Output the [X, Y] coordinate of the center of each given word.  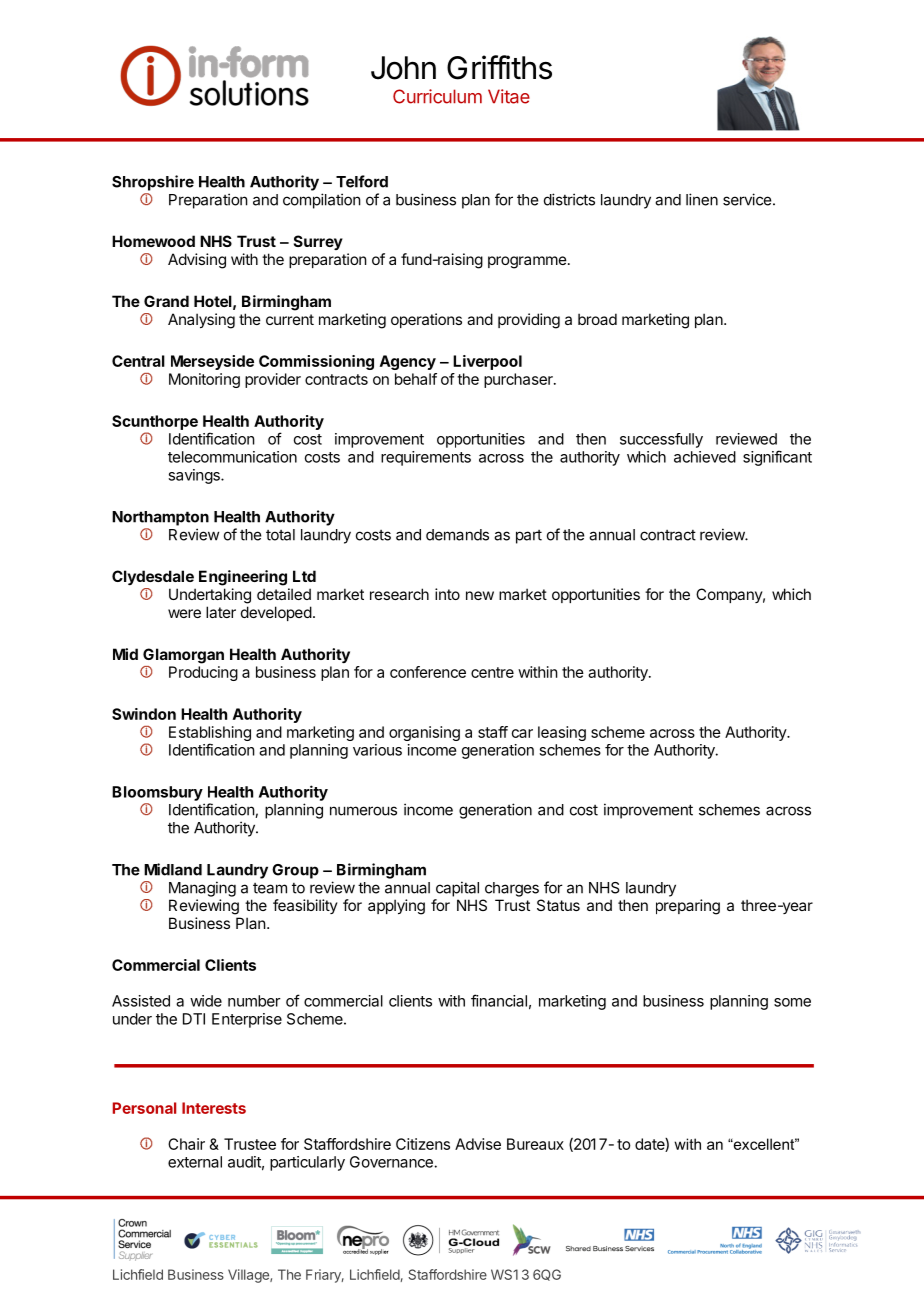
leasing [562, 733]
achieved [705, 457]
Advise [478, 1144]
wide [206, 1001]
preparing [688, 907]
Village [249, 1276]
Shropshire [153, 183]
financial [499, 1000]
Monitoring [204, 380]
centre [492, 672]
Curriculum [437, 96]
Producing [203, 673]
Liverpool [487, 362]
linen [702, 199]
